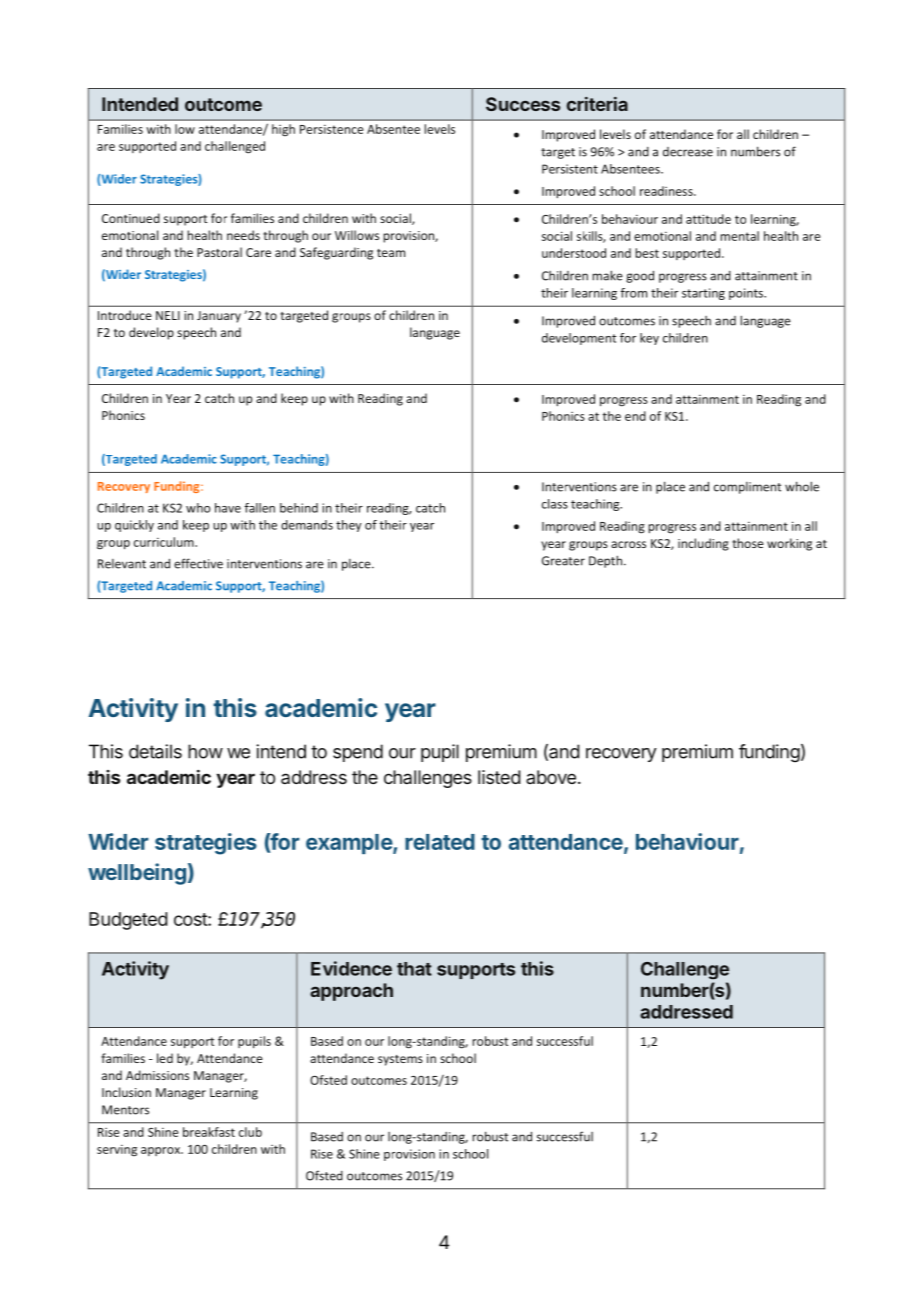  I want to click on Persistent, so click(570, 169).
